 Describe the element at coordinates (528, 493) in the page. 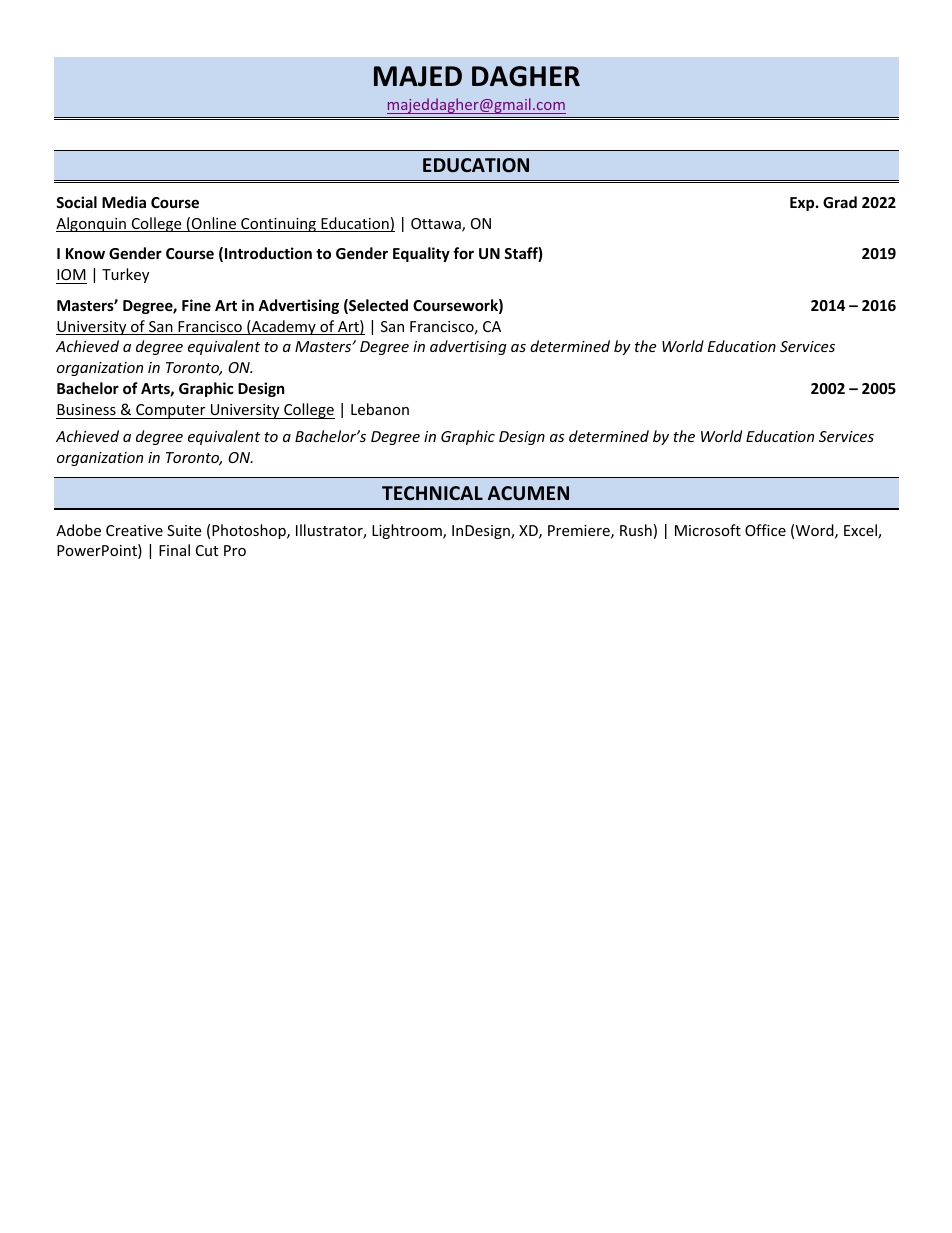

I see `ACUMEN` at that location.
